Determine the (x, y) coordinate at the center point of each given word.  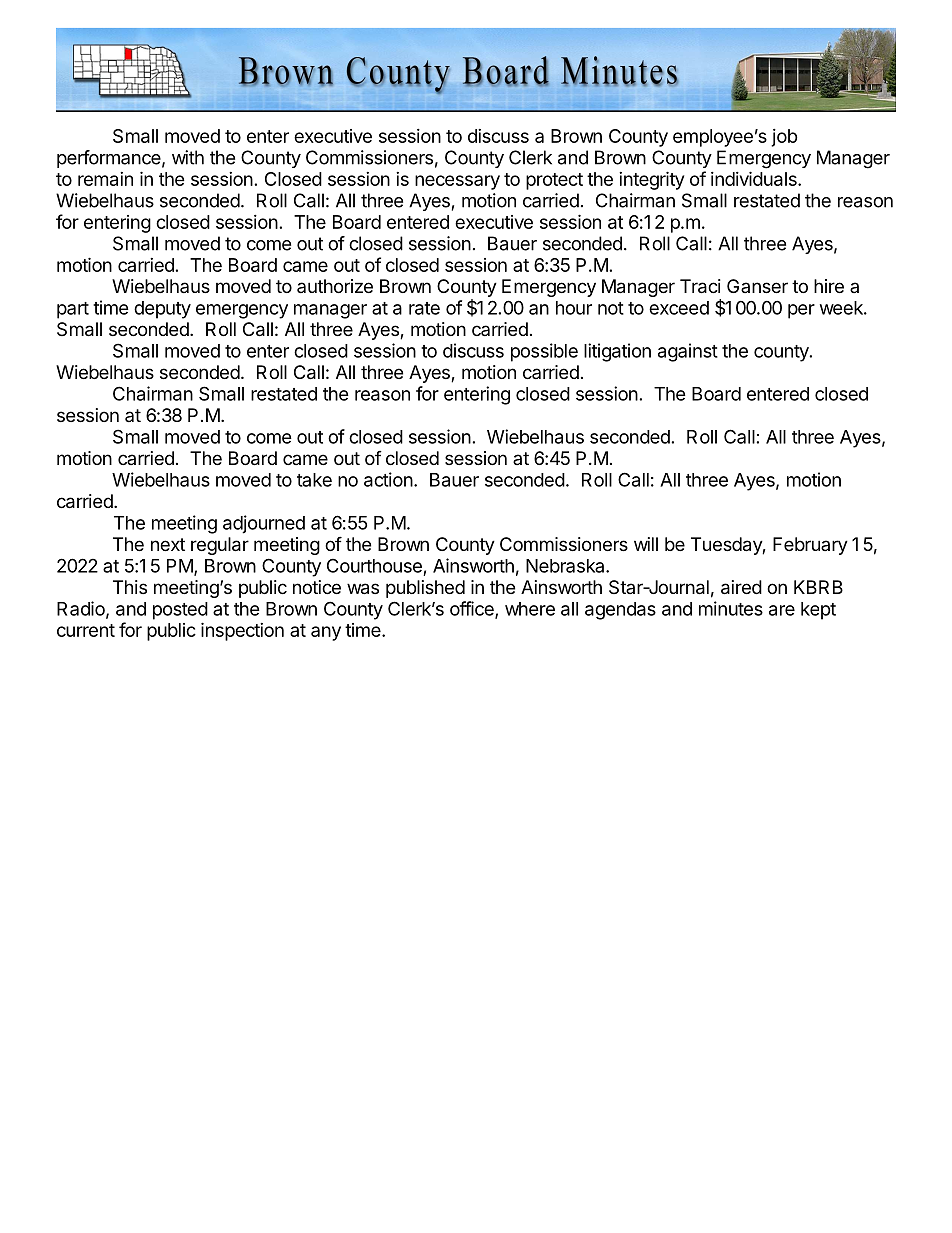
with (188, 157)
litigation (617, 352)
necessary (457, 182)
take (314, 480)
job (784, 138)
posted (180, 611)
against (688, 352)
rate (424, 308)
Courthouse (374, 565)
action (388, 479)
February (810, 546)
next (168, 544)
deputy (162, 310)
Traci (700, 286)
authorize (335, 286)
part (73, 310)
